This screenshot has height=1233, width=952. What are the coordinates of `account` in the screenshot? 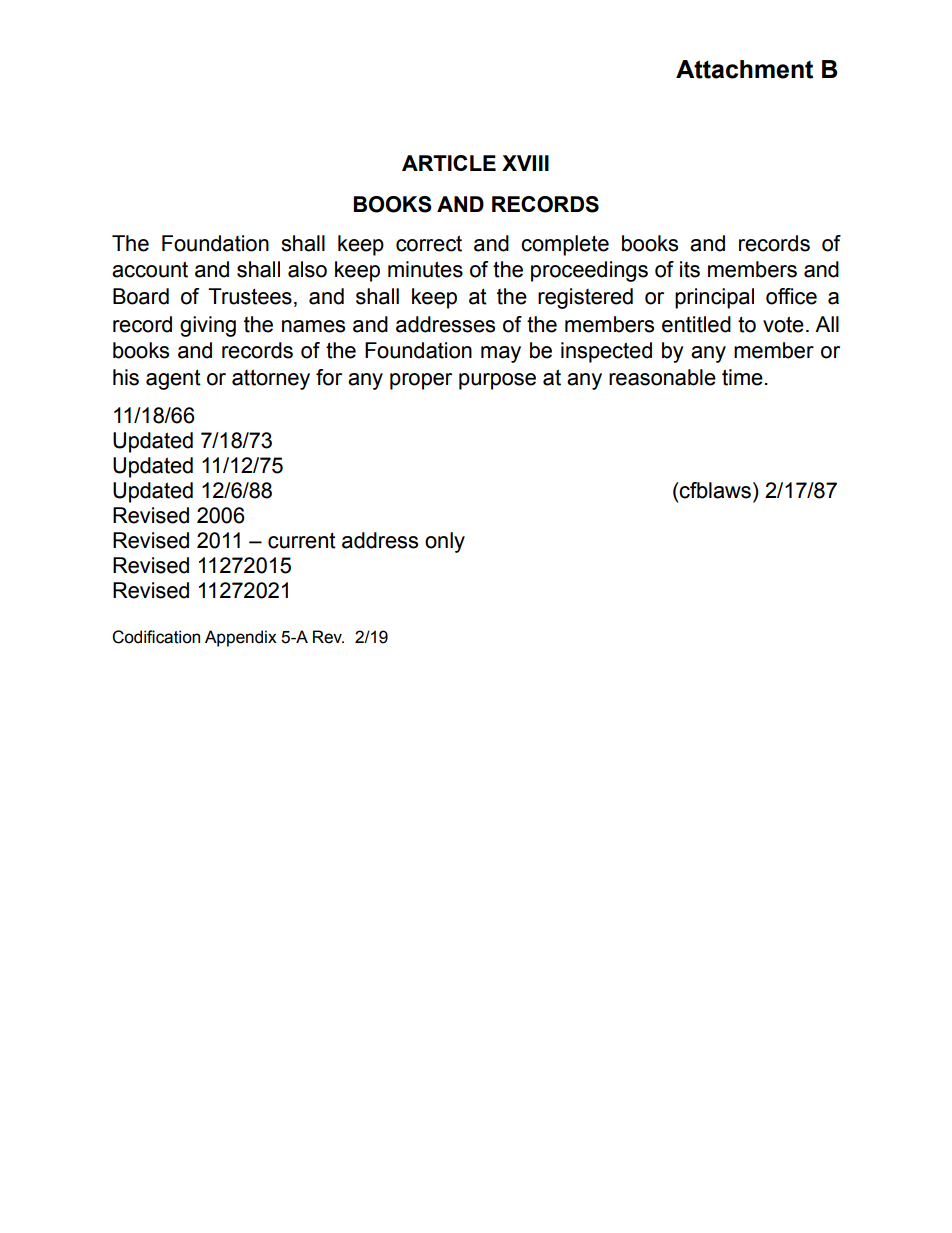 It's located at (150, 269).
